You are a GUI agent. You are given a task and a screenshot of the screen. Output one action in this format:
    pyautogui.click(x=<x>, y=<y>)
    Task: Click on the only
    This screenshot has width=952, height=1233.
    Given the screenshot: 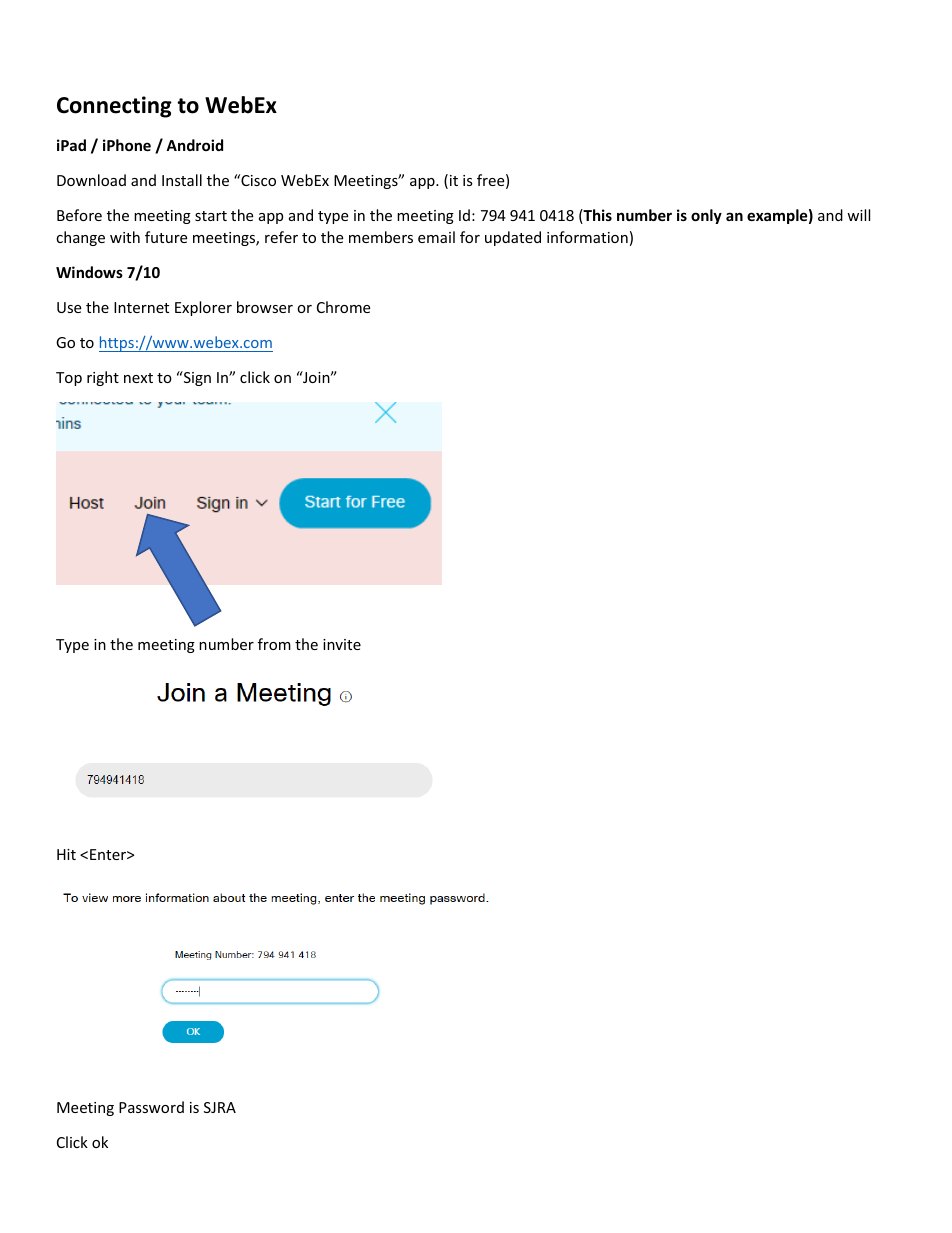 What is the action you would take?
    pyautogui.click(x=706, y=216)
